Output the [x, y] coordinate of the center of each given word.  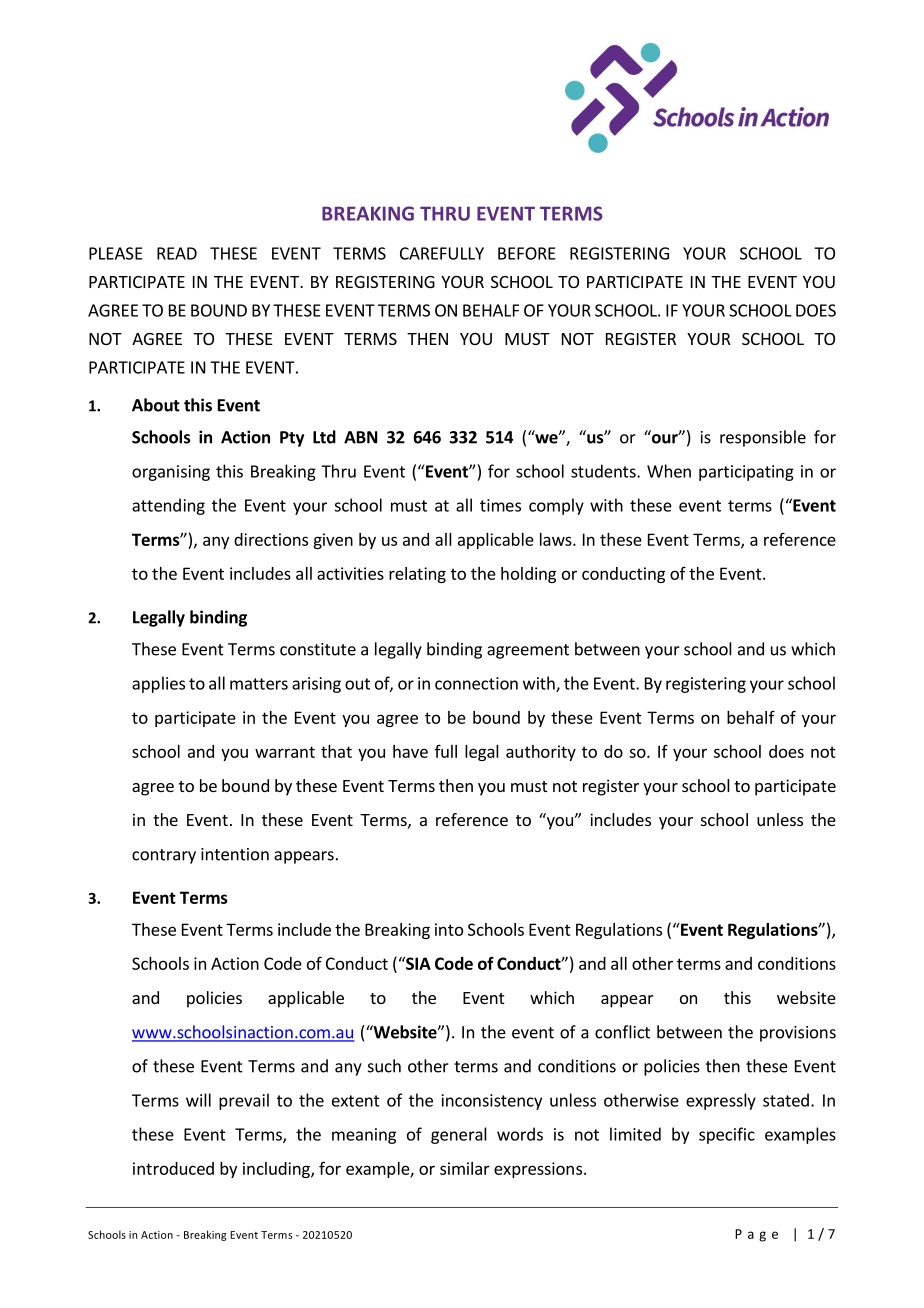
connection [476, 683]
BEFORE [526, 253]
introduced [173, 1168]
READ [177, 253]
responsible [763, 438]
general [459, 1135]
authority [541, 753]
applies [158, 684]
